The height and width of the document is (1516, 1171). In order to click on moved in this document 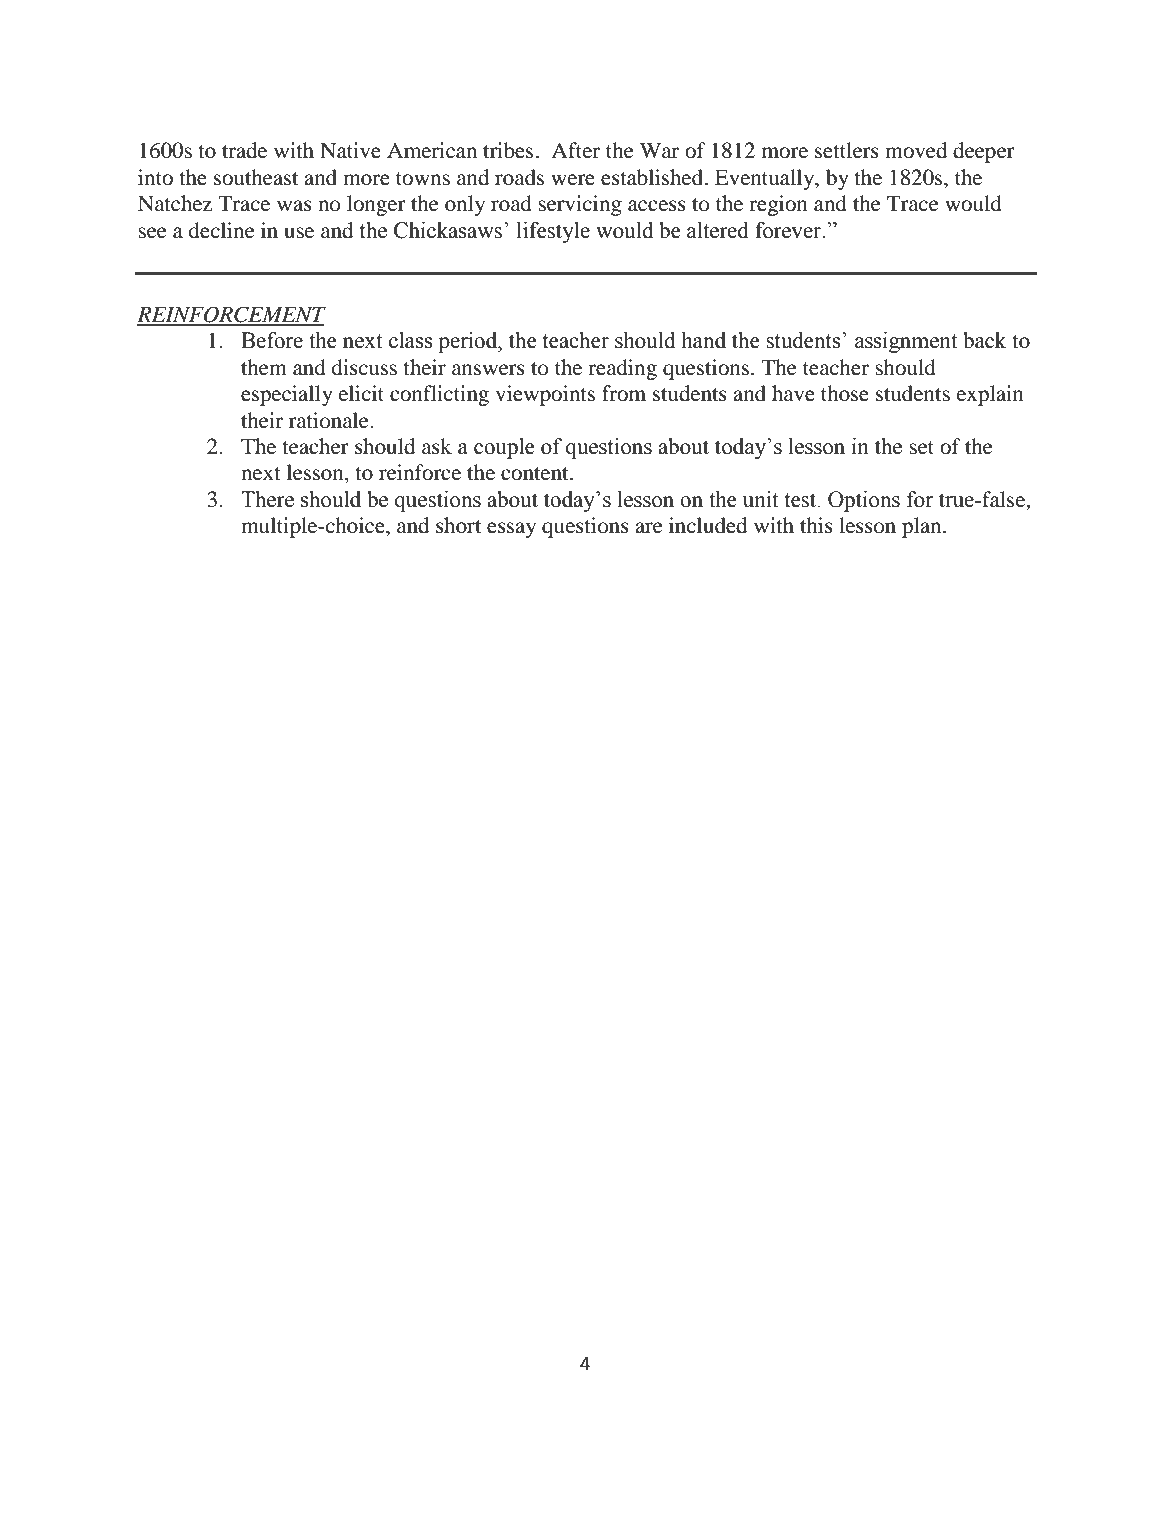, I will do `click(916, 150)`.
